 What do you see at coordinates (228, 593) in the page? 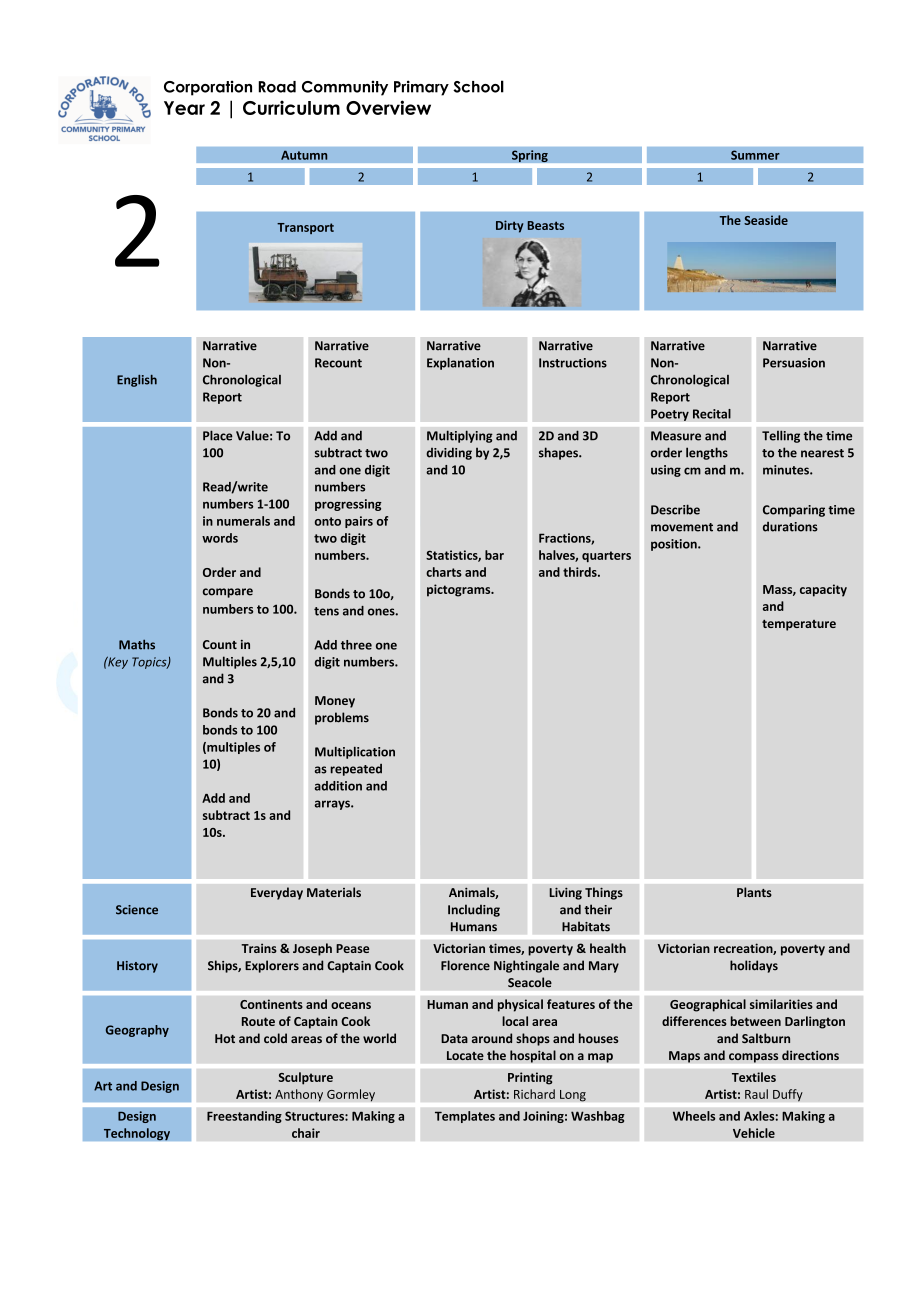
I see `compare` at bounding box center [228, 593].
